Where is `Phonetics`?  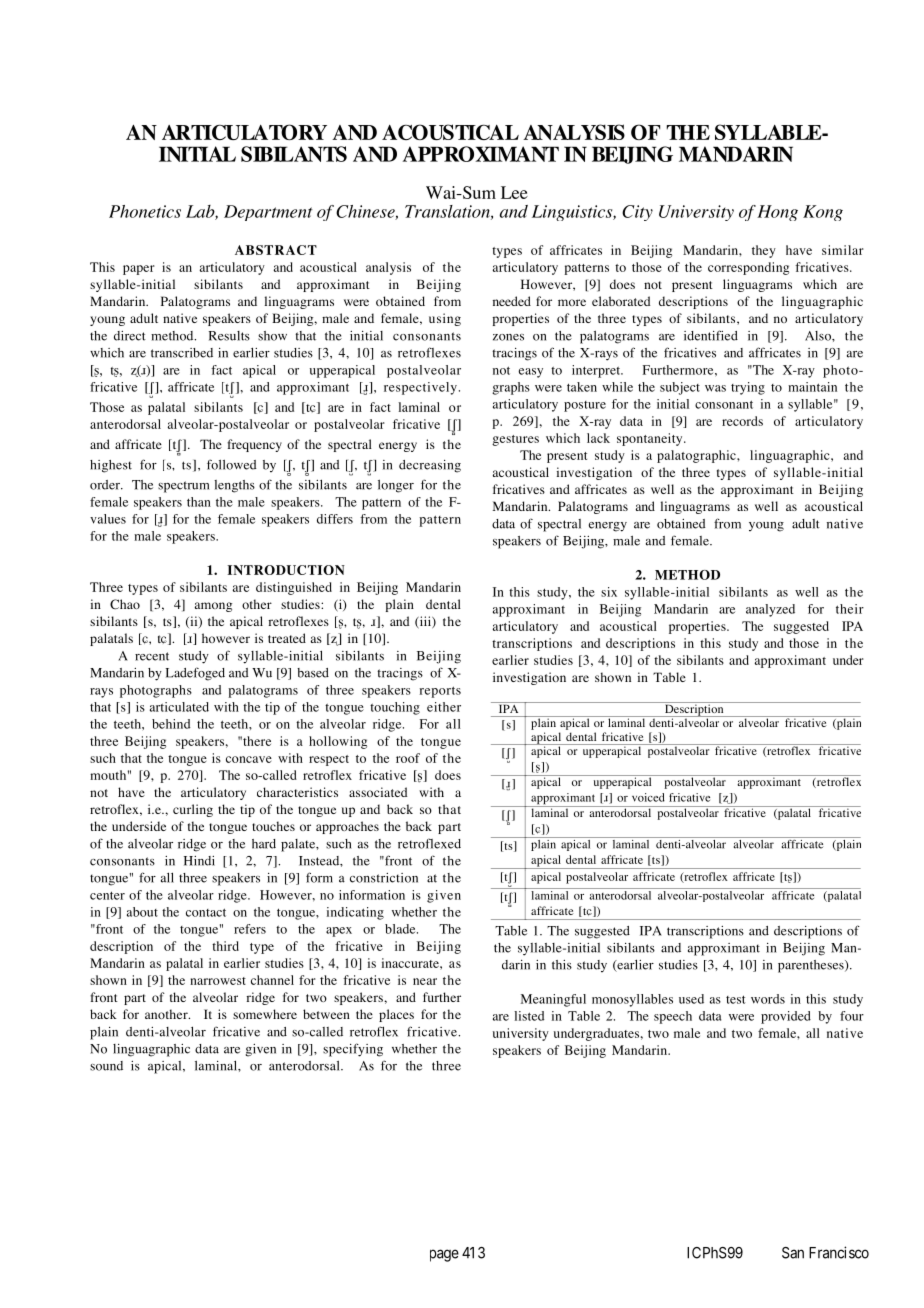
Phonetics is located at coordinates (145, 211).
